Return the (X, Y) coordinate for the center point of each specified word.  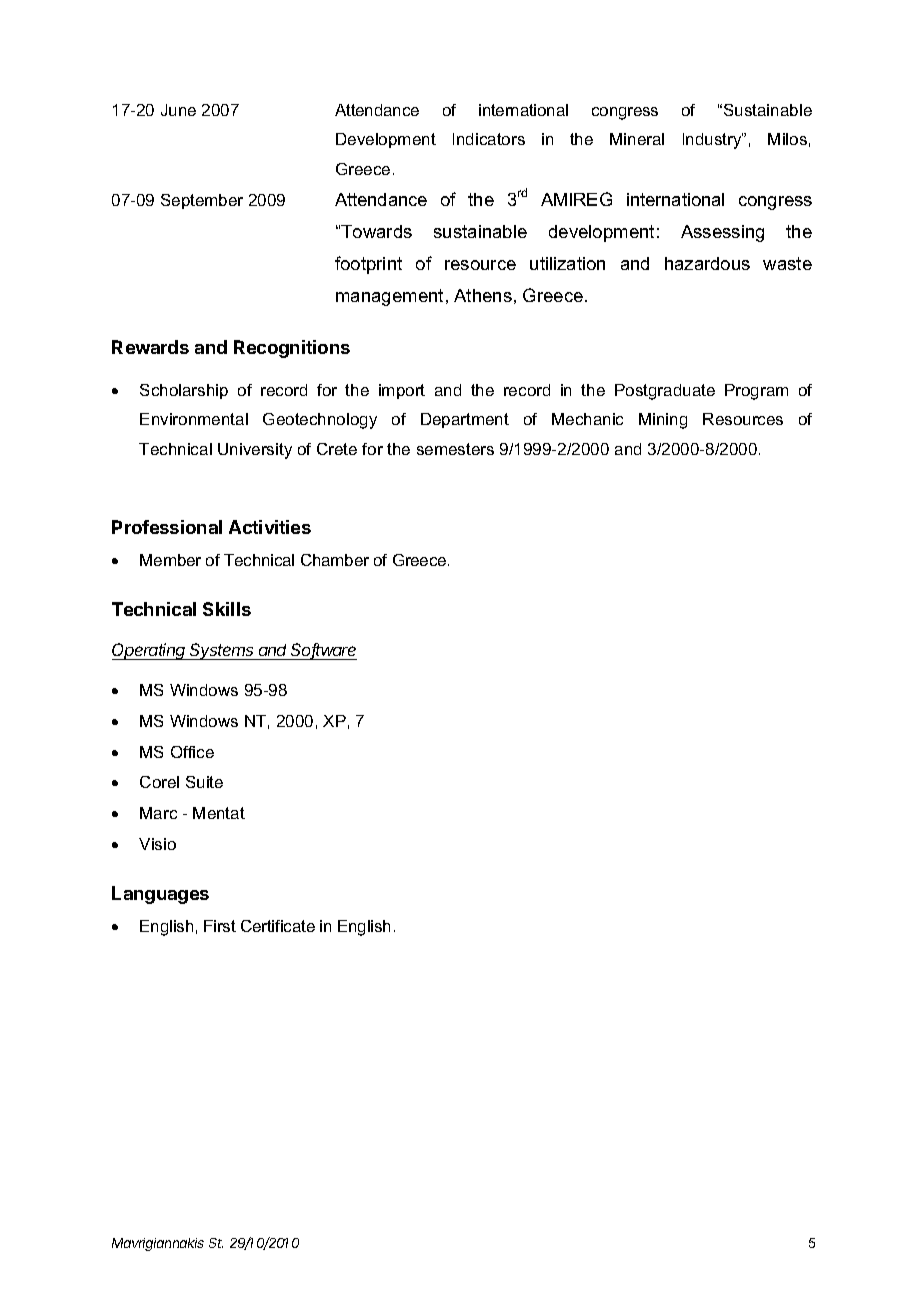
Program (756, 392)
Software (323, 651)
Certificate (278, 926)
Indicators (489, 139)
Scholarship (184, 391)
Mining (663, 421)
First (220, 926)
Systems (223, 651)
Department (465, 420)
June (178, 110)
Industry (713, 141)
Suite (204, 782)
